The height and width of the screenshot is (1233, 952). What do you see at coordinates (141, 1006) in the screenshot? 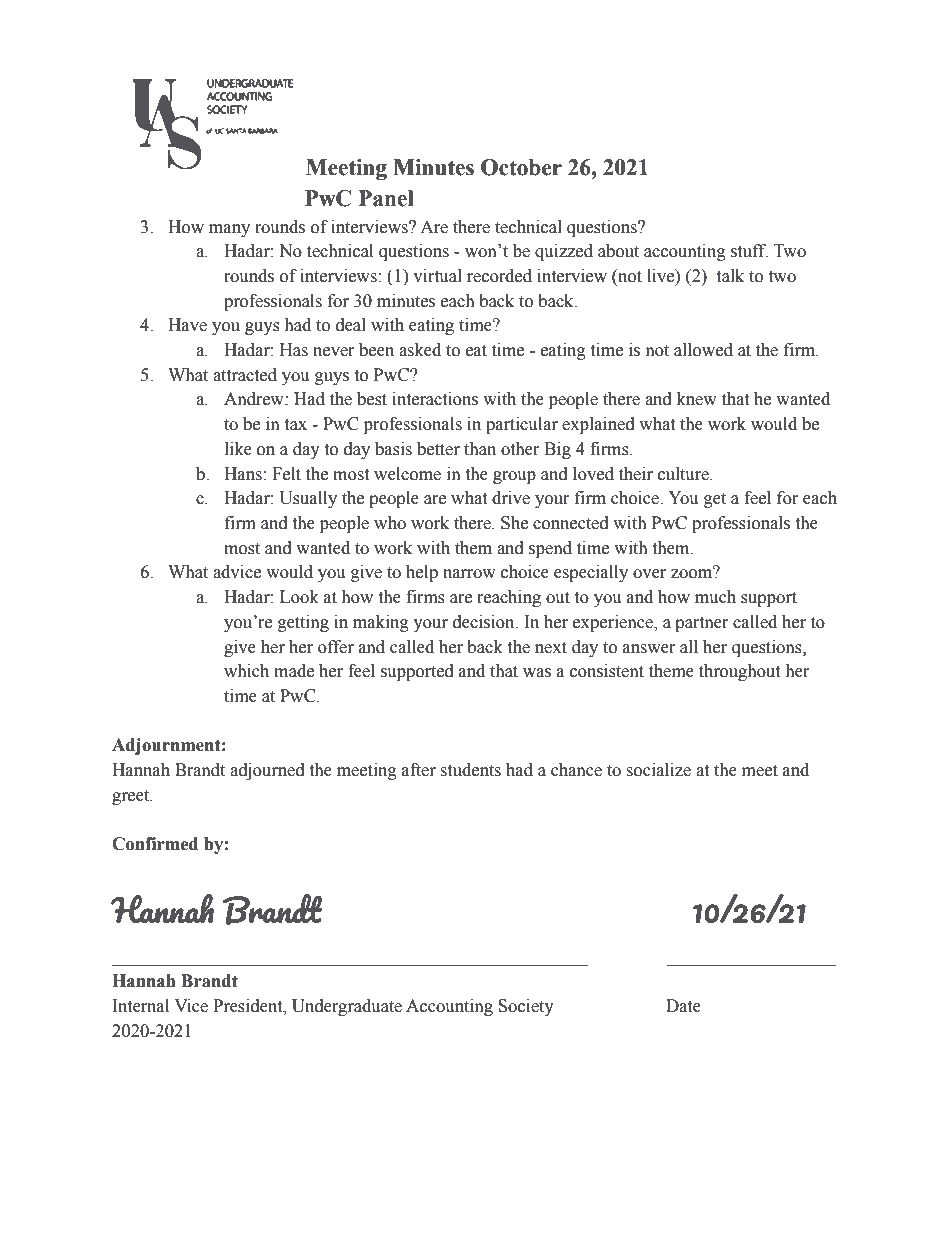
I see `Internal` at bounding box center [141, 1006].
